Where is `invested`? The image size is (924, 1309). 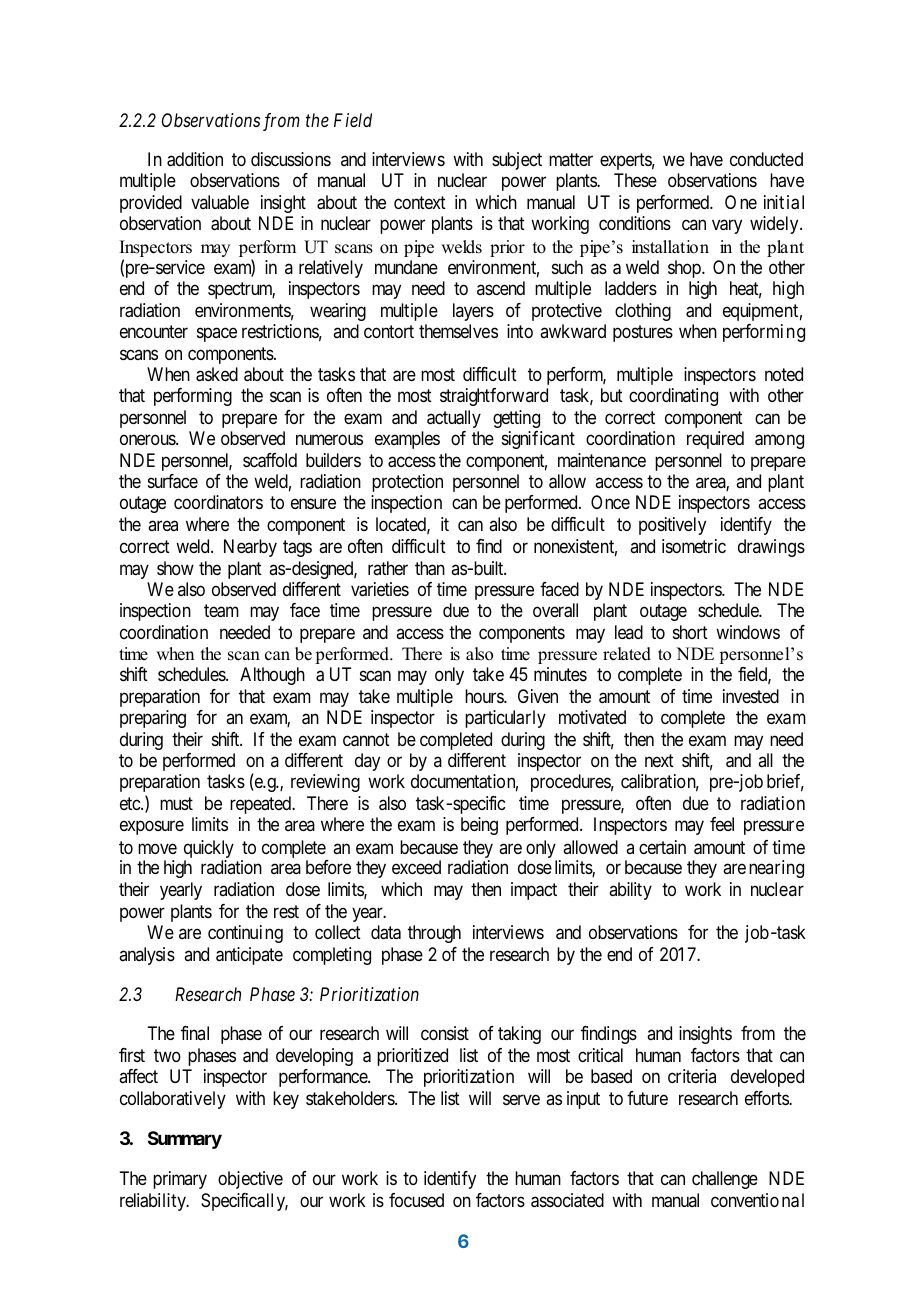
invested is located at coordinates (751, 696).
